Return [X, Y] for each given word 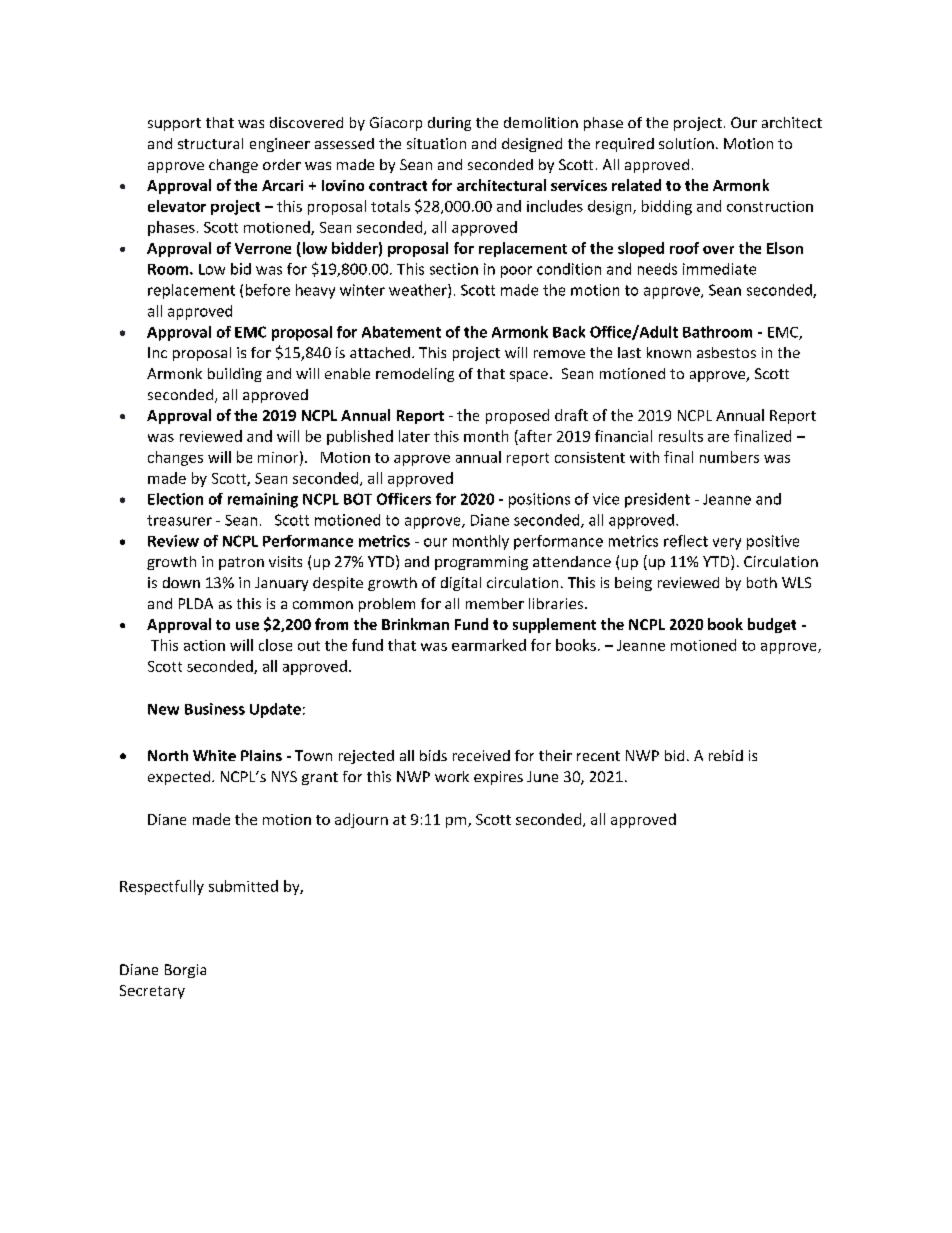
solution [686, 143]
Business [215, 709]
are [718, 438]
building [235, 375]
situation [436, 143]
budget [772, 625]
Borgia [185, 971]
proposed [517, 416]
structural [210, 143]
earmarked [489, 645]
